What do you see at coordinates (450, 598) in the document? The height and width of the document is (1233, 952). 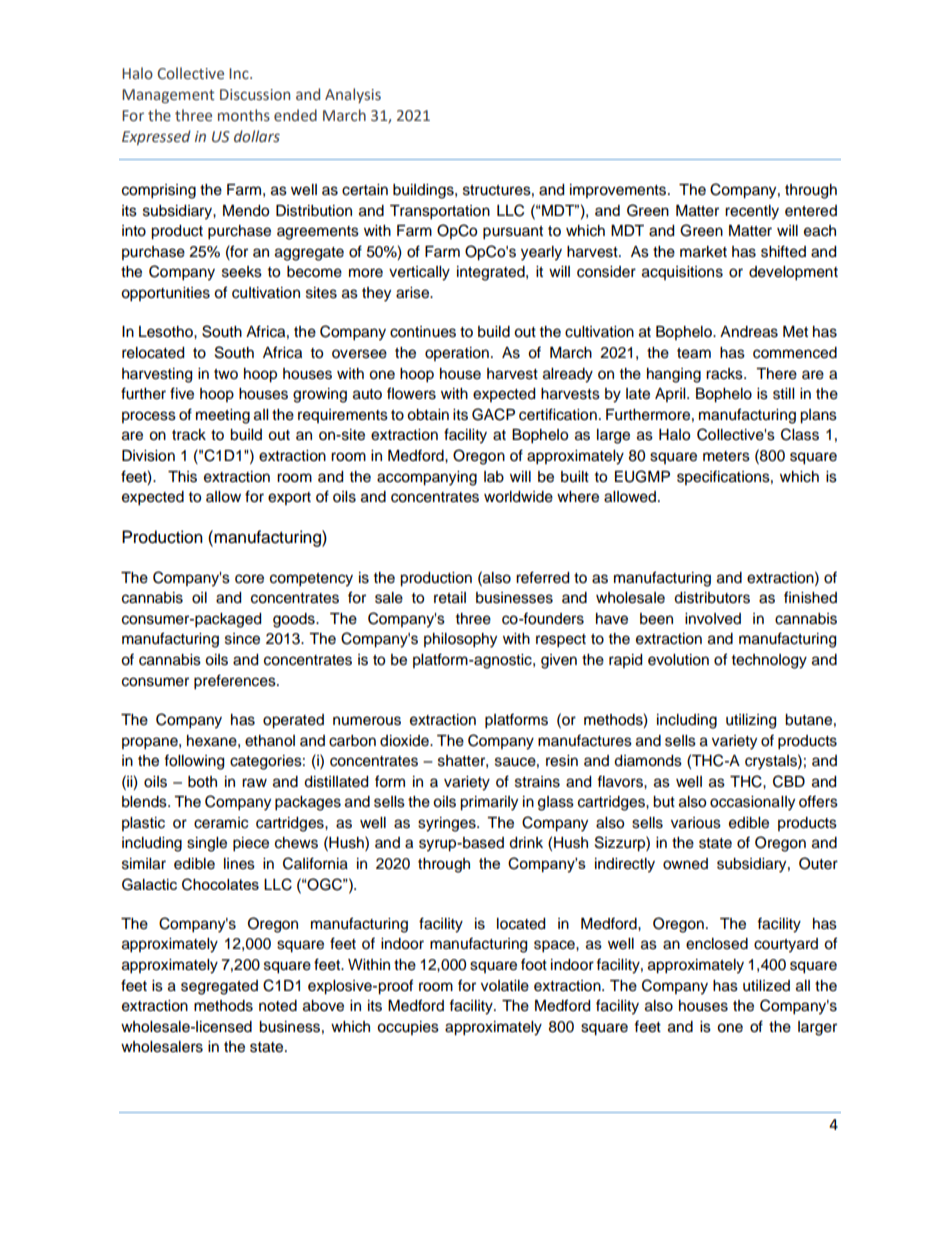 I see `retail` at bounding box center [450, 598].
